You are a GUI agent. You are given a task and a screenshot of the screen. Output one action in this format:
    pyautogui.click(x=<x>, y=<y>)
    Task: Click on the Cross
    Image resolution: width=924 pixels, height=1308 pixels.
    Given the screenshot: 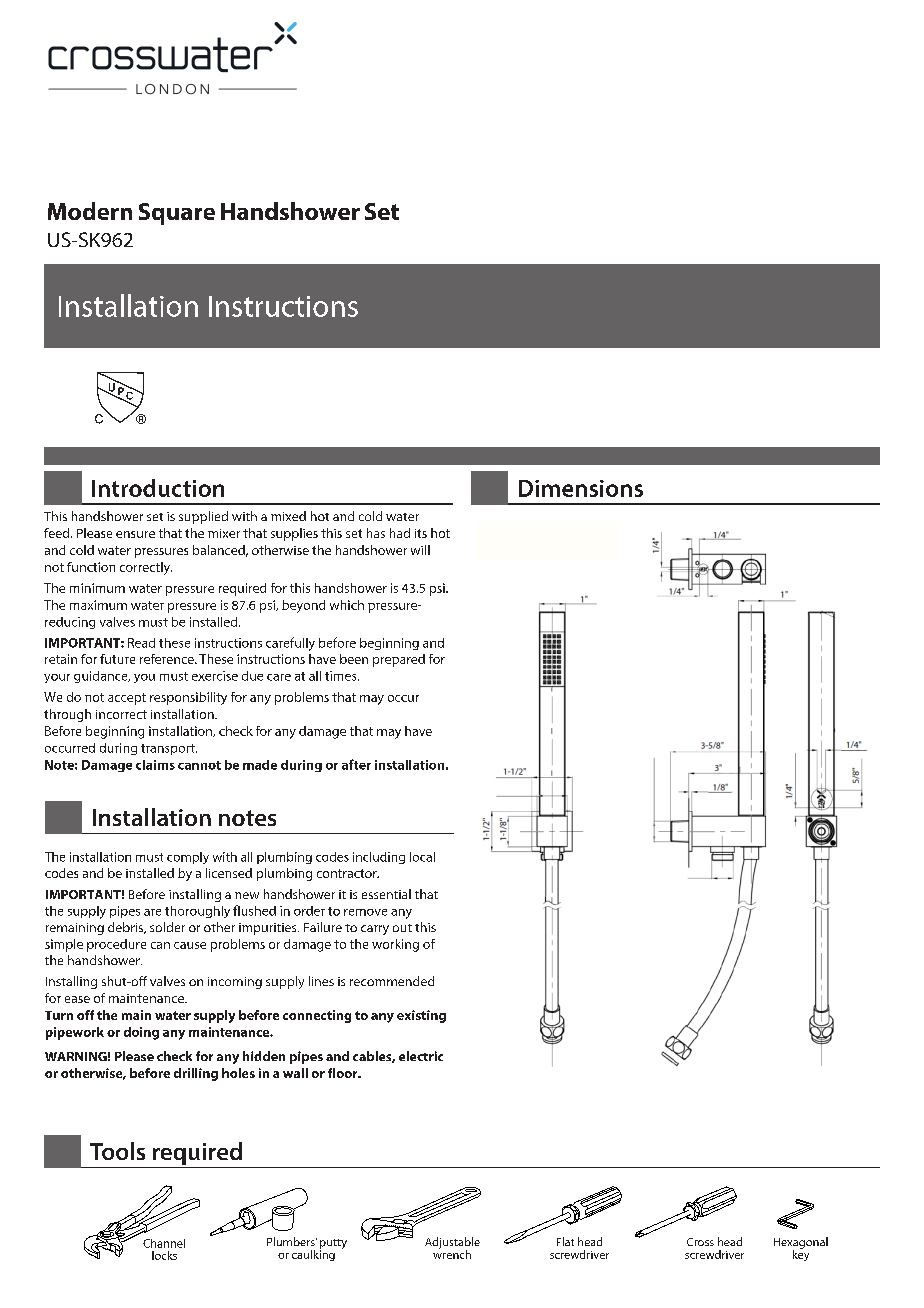 What is the action you would take?
    pyautogui.click(x=700, y=1242)
